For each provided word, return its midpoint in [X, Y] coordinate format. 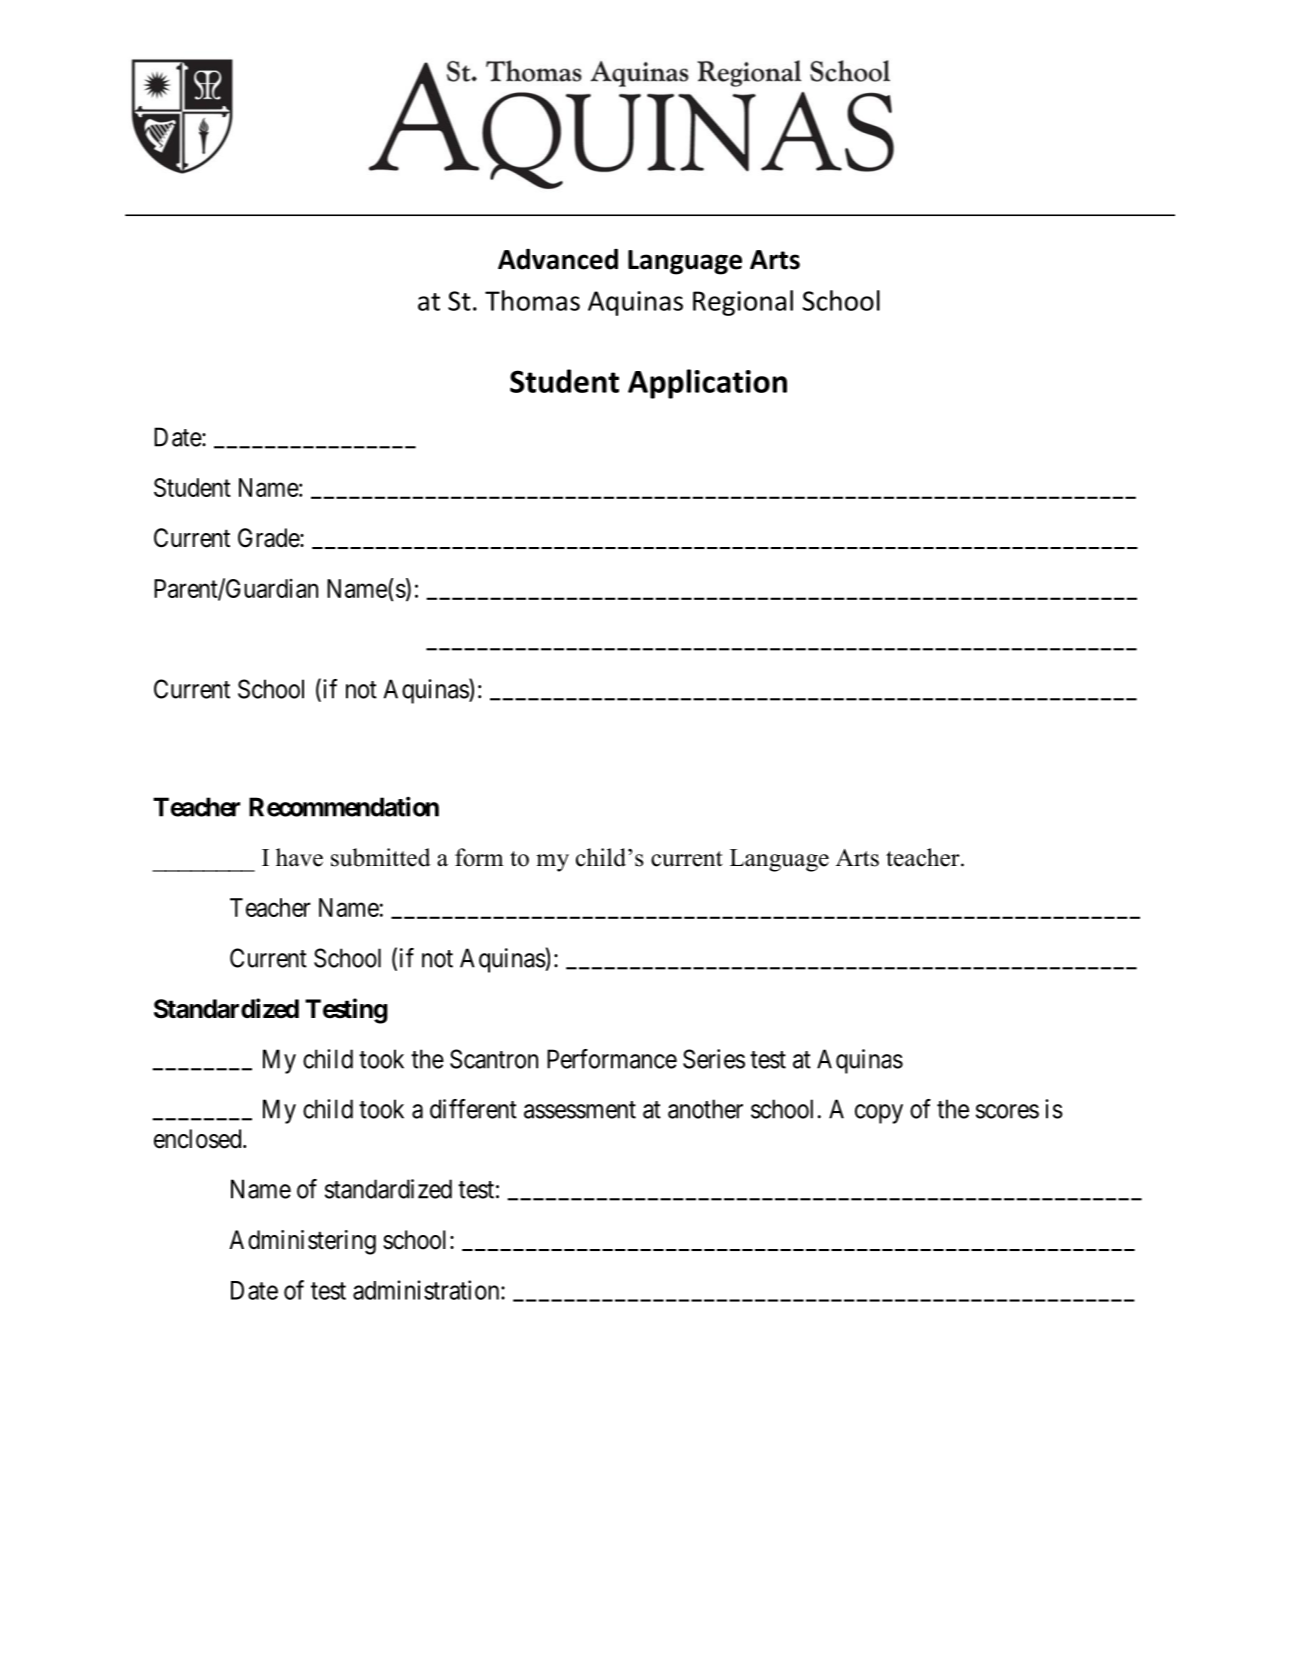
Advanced [558, 259]
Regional [743, 303]
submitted [381, 857]
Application [707, 384]
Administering [302, 1242]
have [299, 857]
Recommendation [344, 806]
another [705, 1109]
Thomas [532, 300]
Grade [269, 538]
